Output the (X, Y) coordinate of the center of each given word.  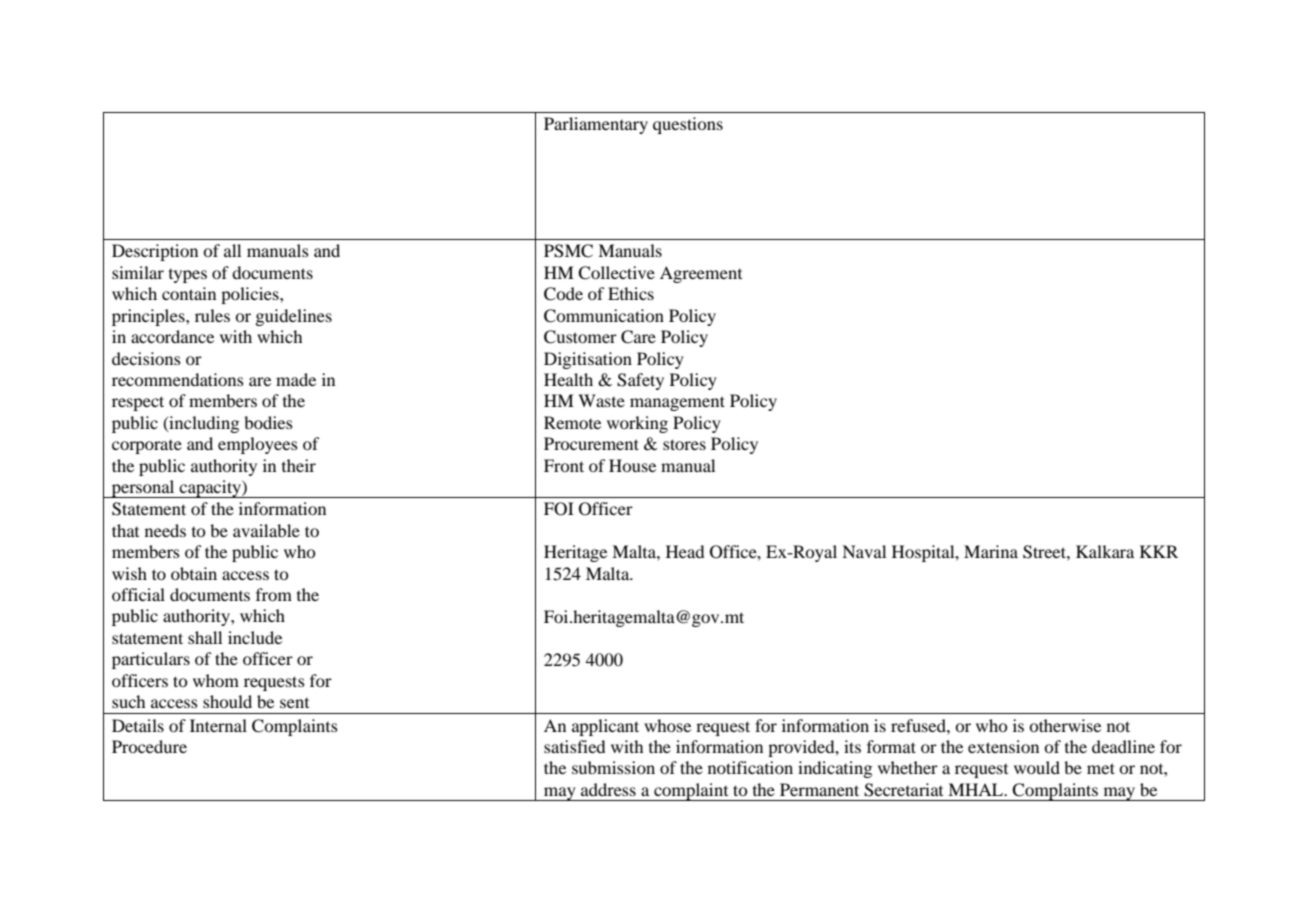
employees (258, 445)
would (1037, 767)
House (632, 465)
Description (155, 252)
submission (613, 767)
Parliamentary (596, 125)
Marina (991, 551)
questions (688, 125)
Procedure (149, 746)
